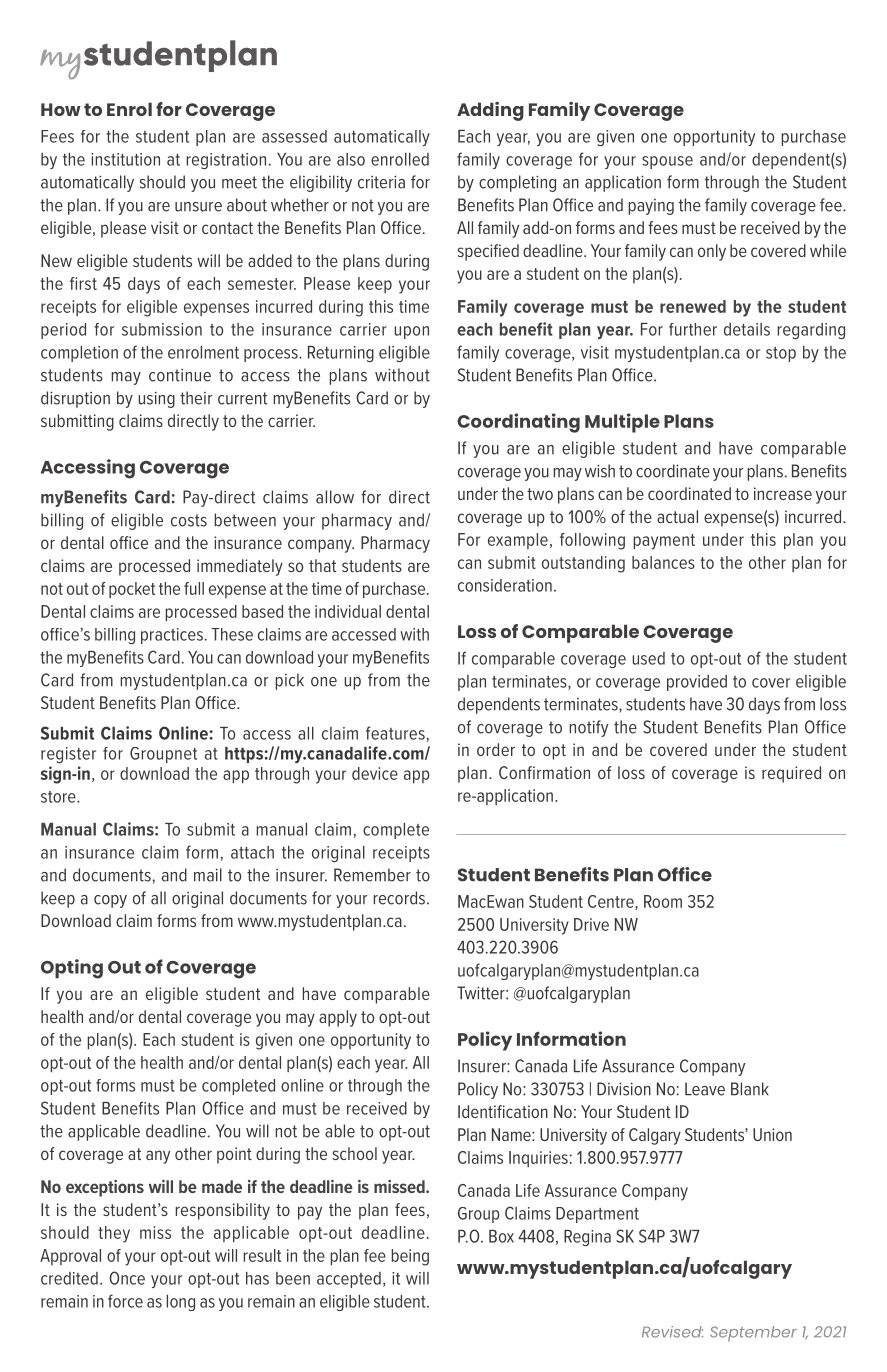 Image resolution: width=887 pixels, height=1372 pixels. What do you see at coordinates (410, 1257) in the page?
I see `being` at bounding box center [410, 1257].
